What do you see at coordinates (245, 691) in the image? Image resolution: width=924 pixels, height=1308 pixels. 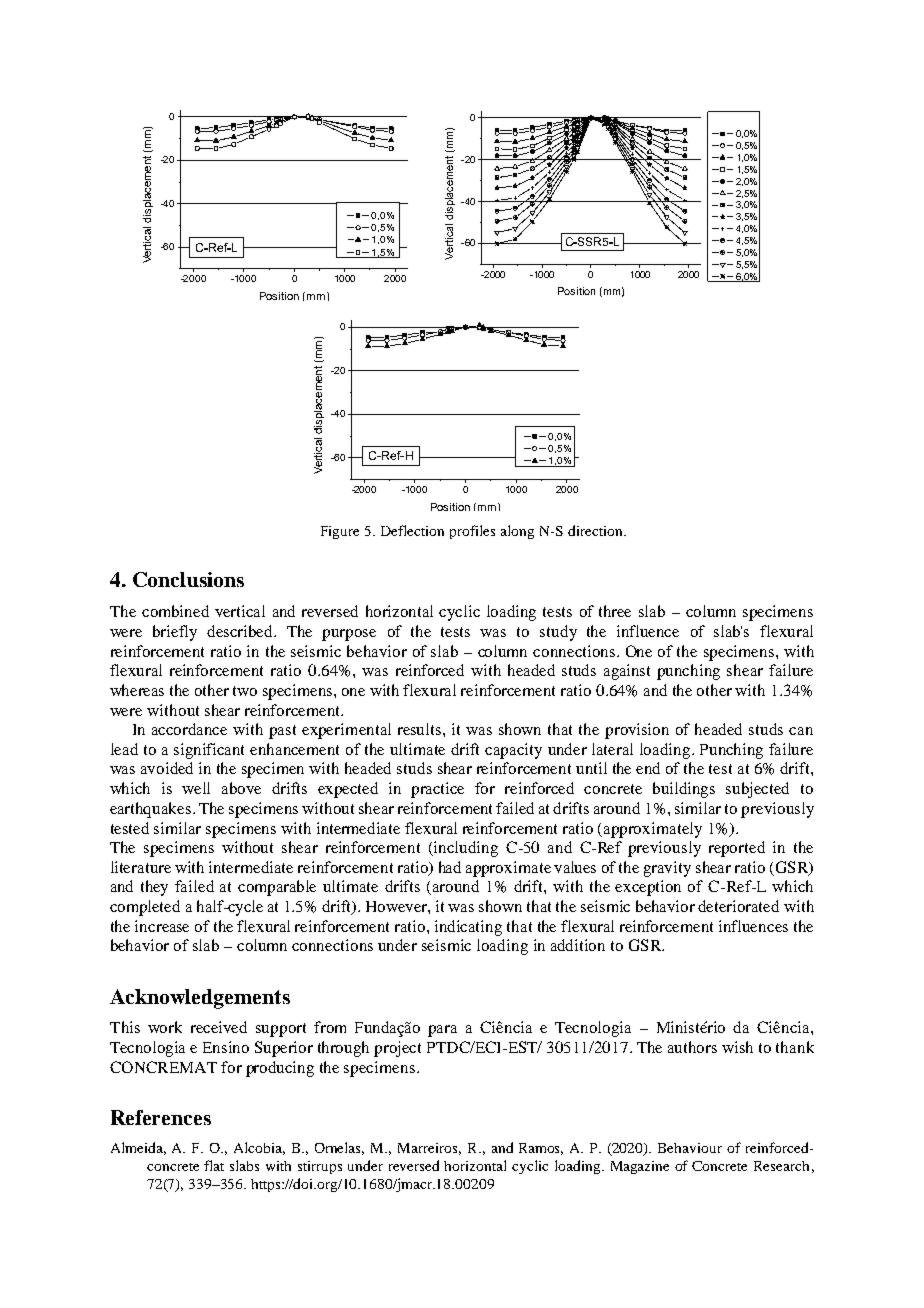 I see `two` at bounding box center [245, 691].
